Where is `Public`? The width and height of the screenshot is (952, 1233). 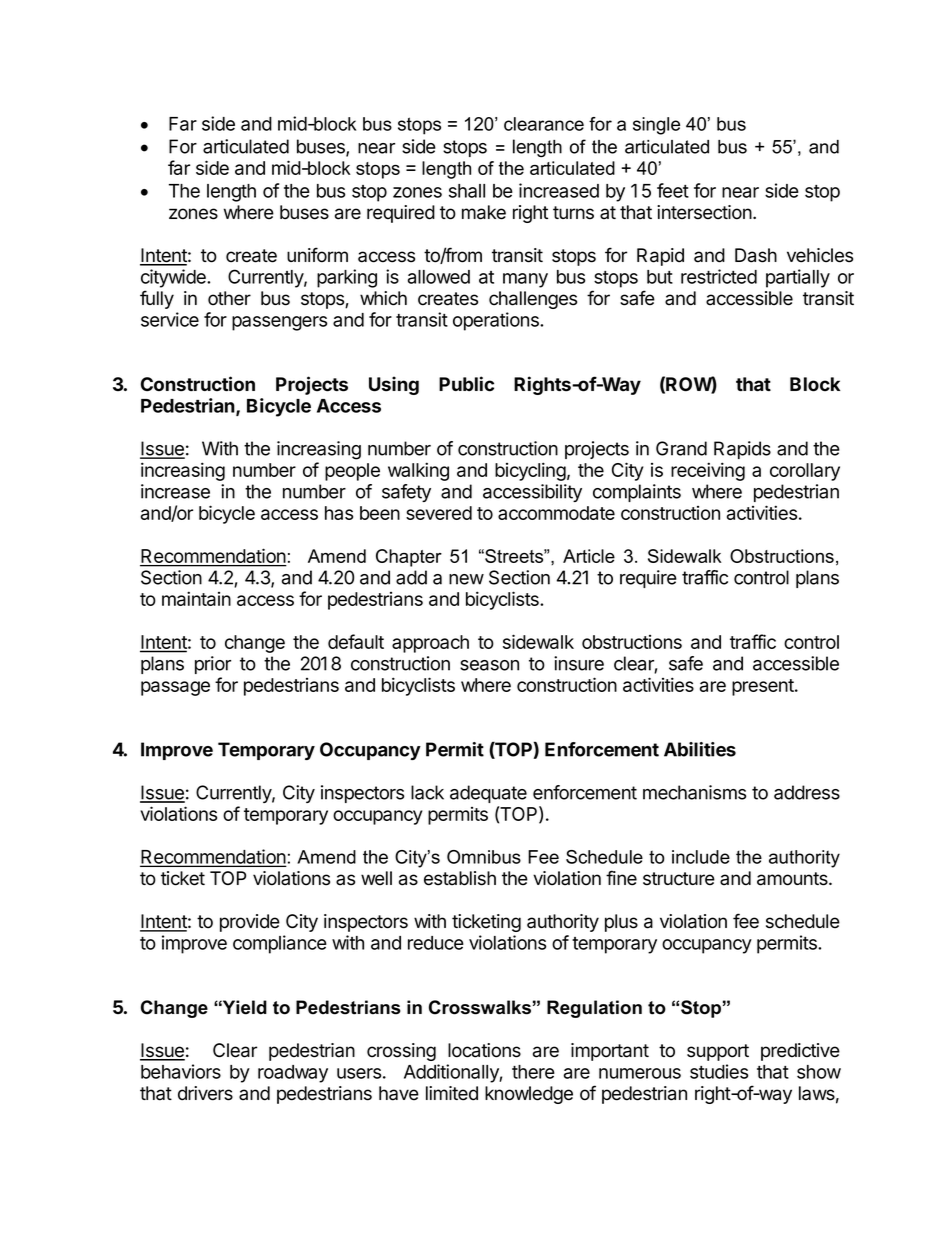
Public is located at coordinates (466, 384).
